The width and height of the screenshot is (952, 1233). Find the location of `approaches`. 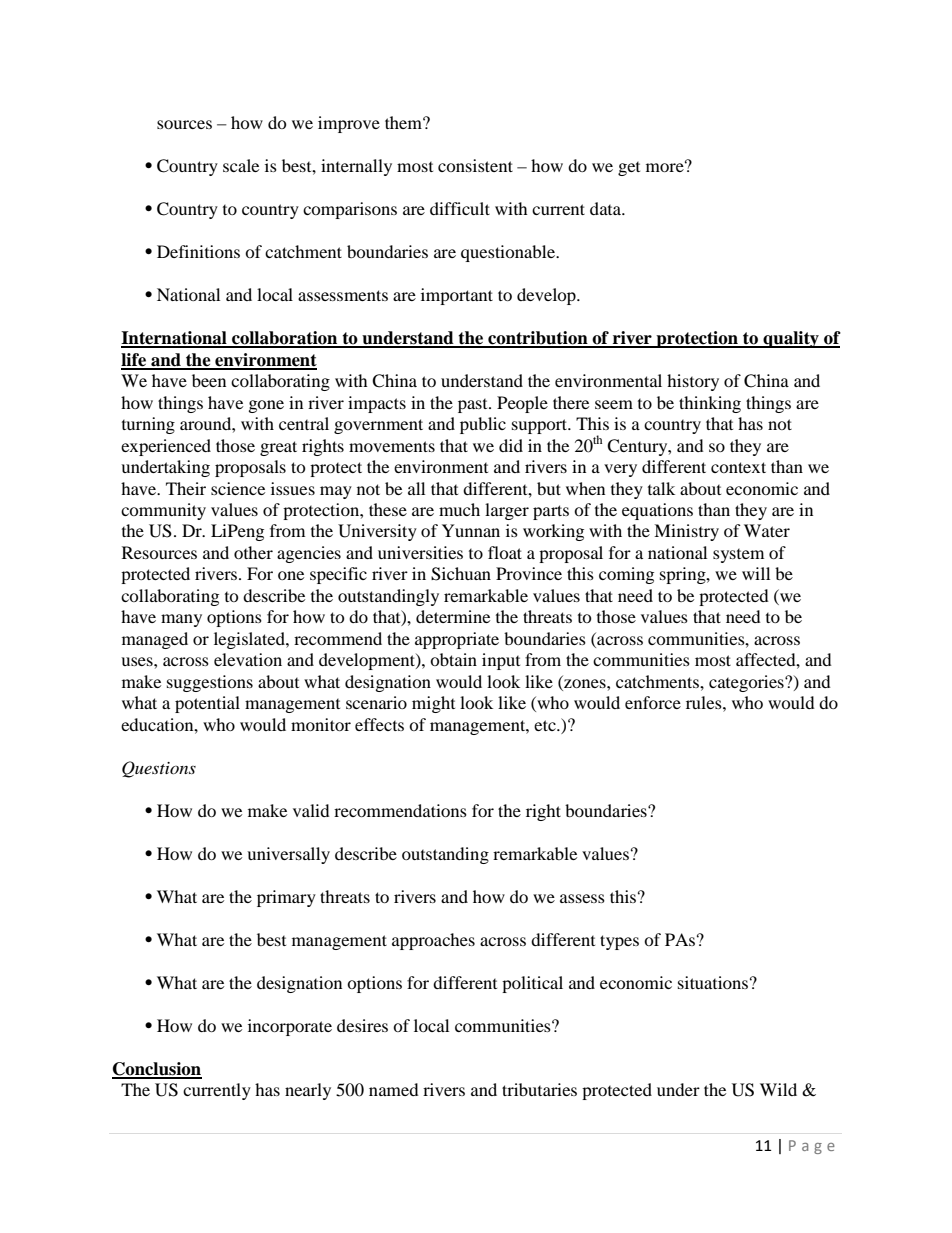

approaches is located at coordinates (433, 941).
